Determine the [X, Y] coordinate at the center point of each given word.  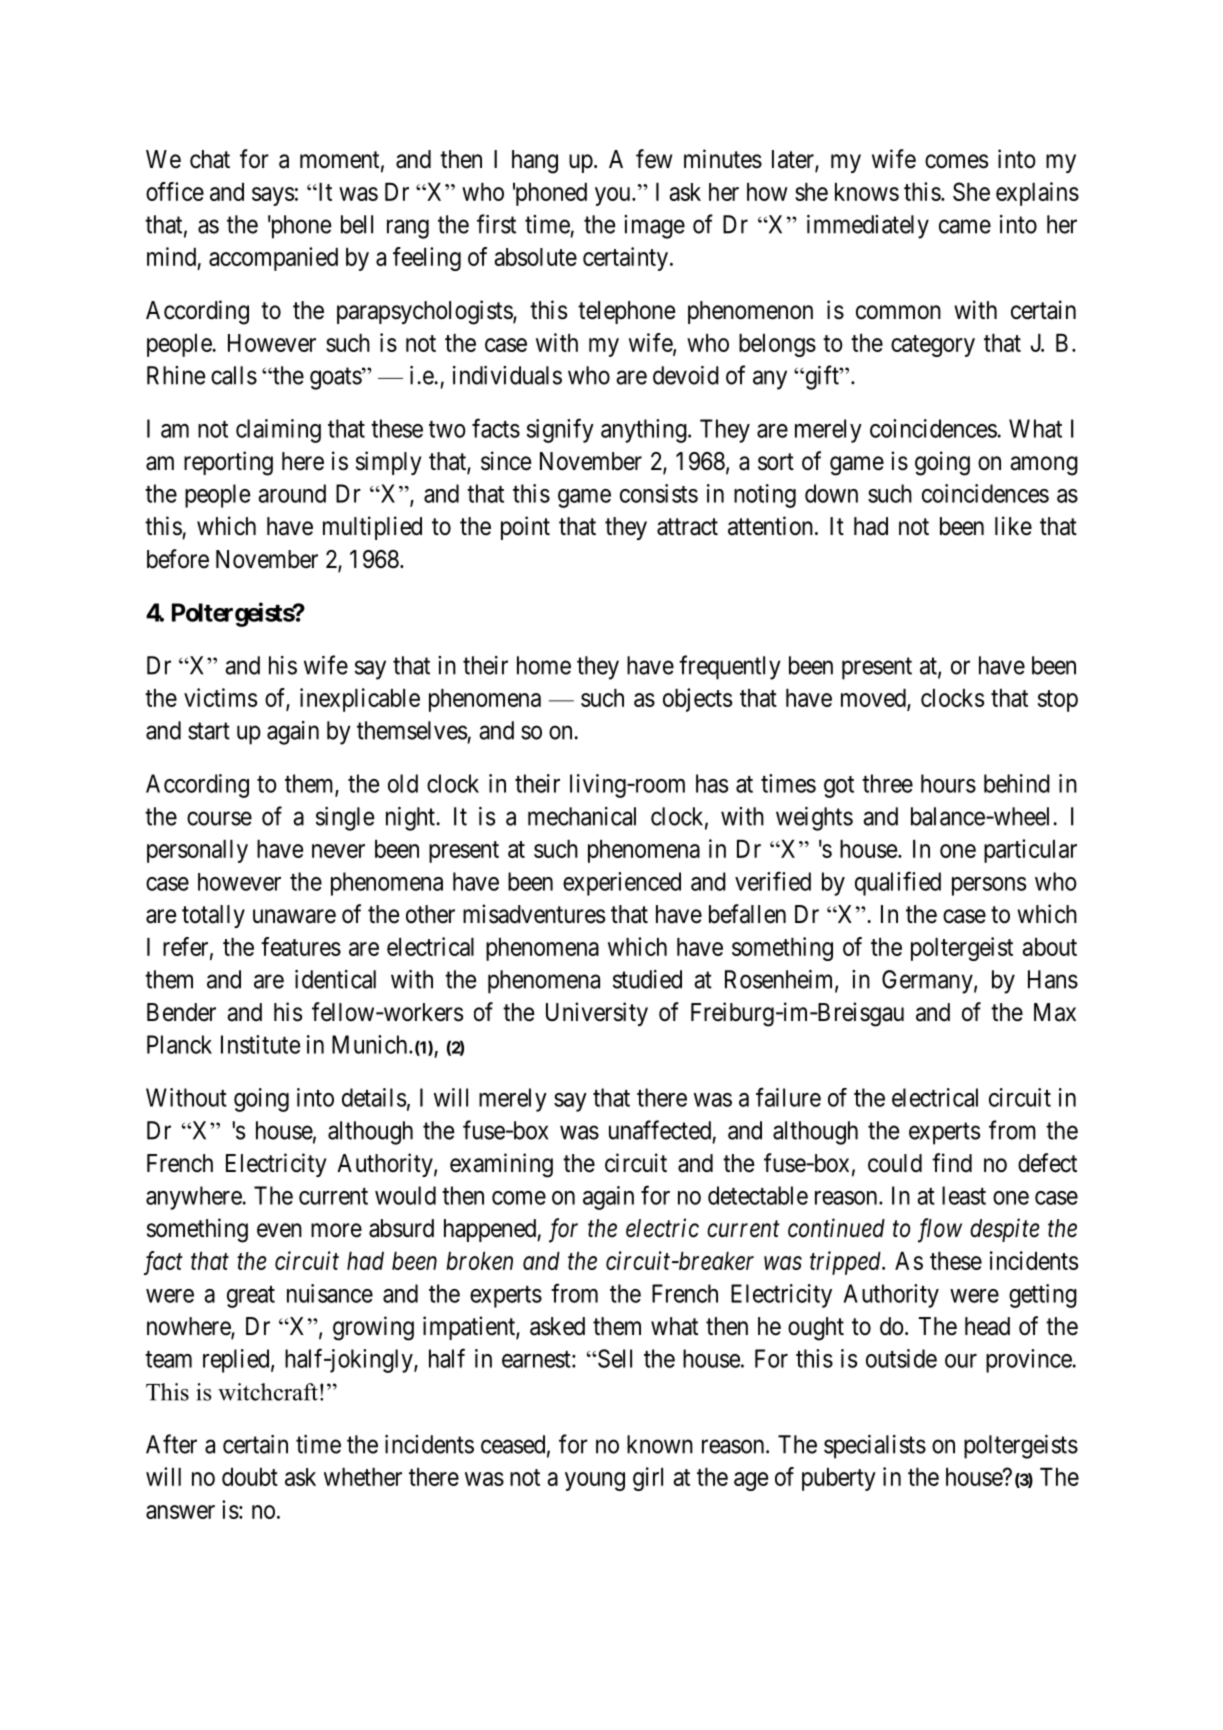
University [597, 1014]
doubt [250, 1477]
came [965, 226]
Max [1055, 1012]
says [273, 196]
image [654, 227]
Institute [260, 1044]
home [544, 665]
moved [874, 699]
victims [220, 697]
